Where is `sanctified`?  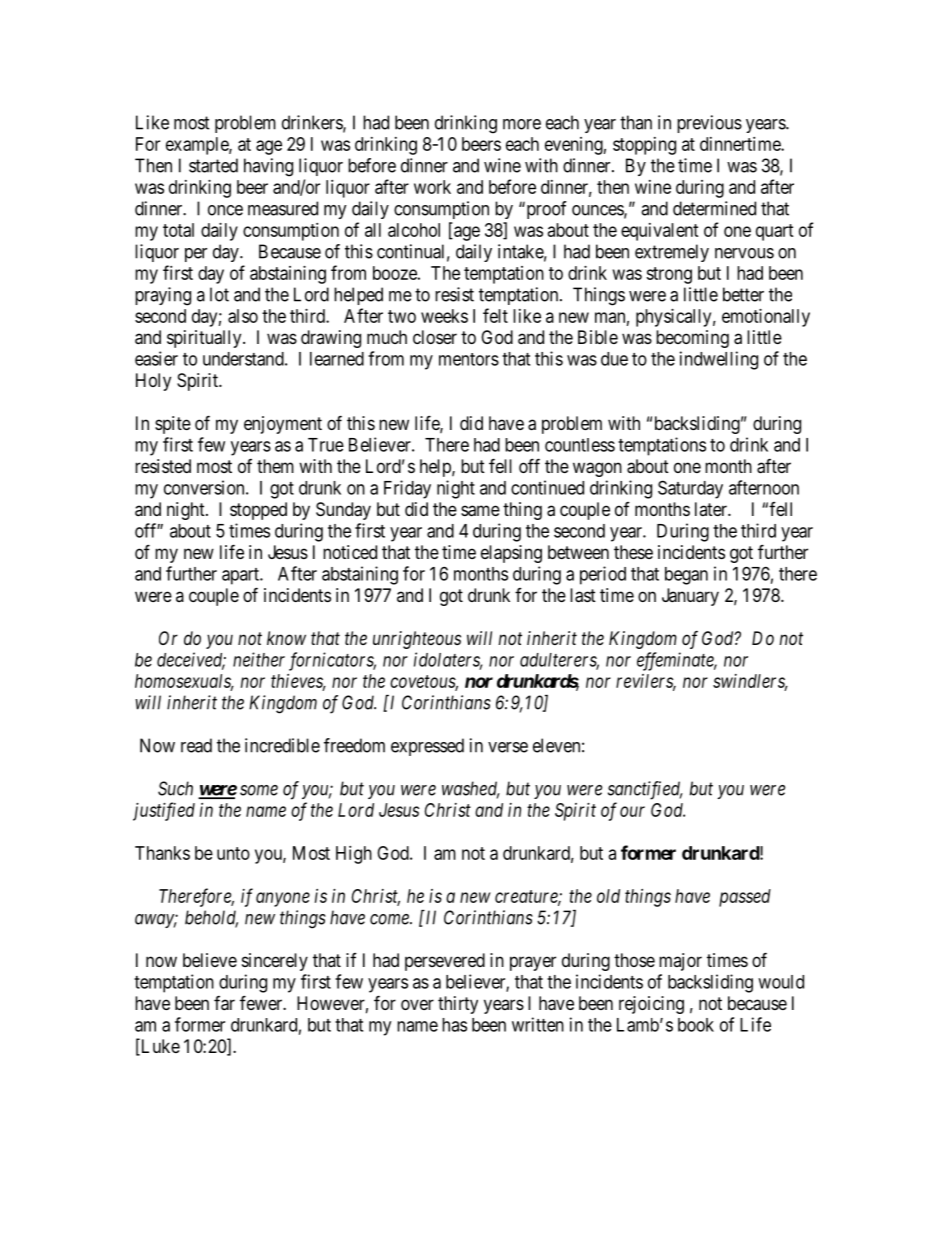 sanctified is located at coordinates (645, 790).
